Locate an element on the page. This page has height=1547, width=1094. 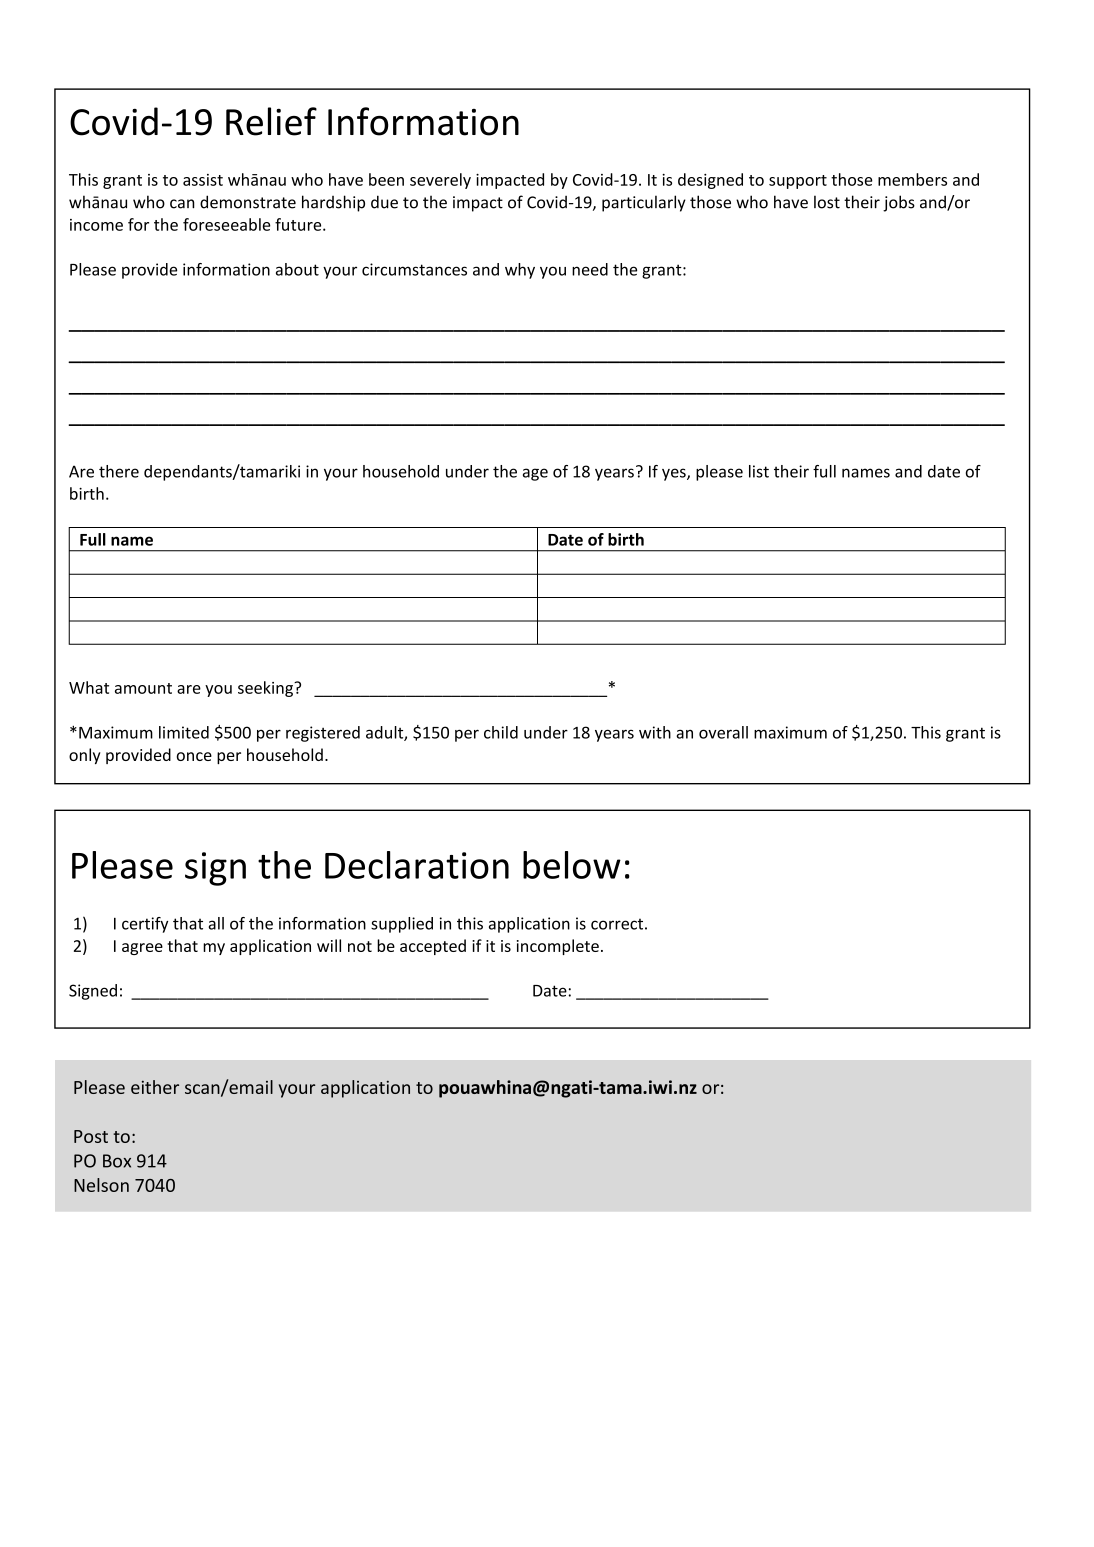
below is located at coordinates (572, 865).
